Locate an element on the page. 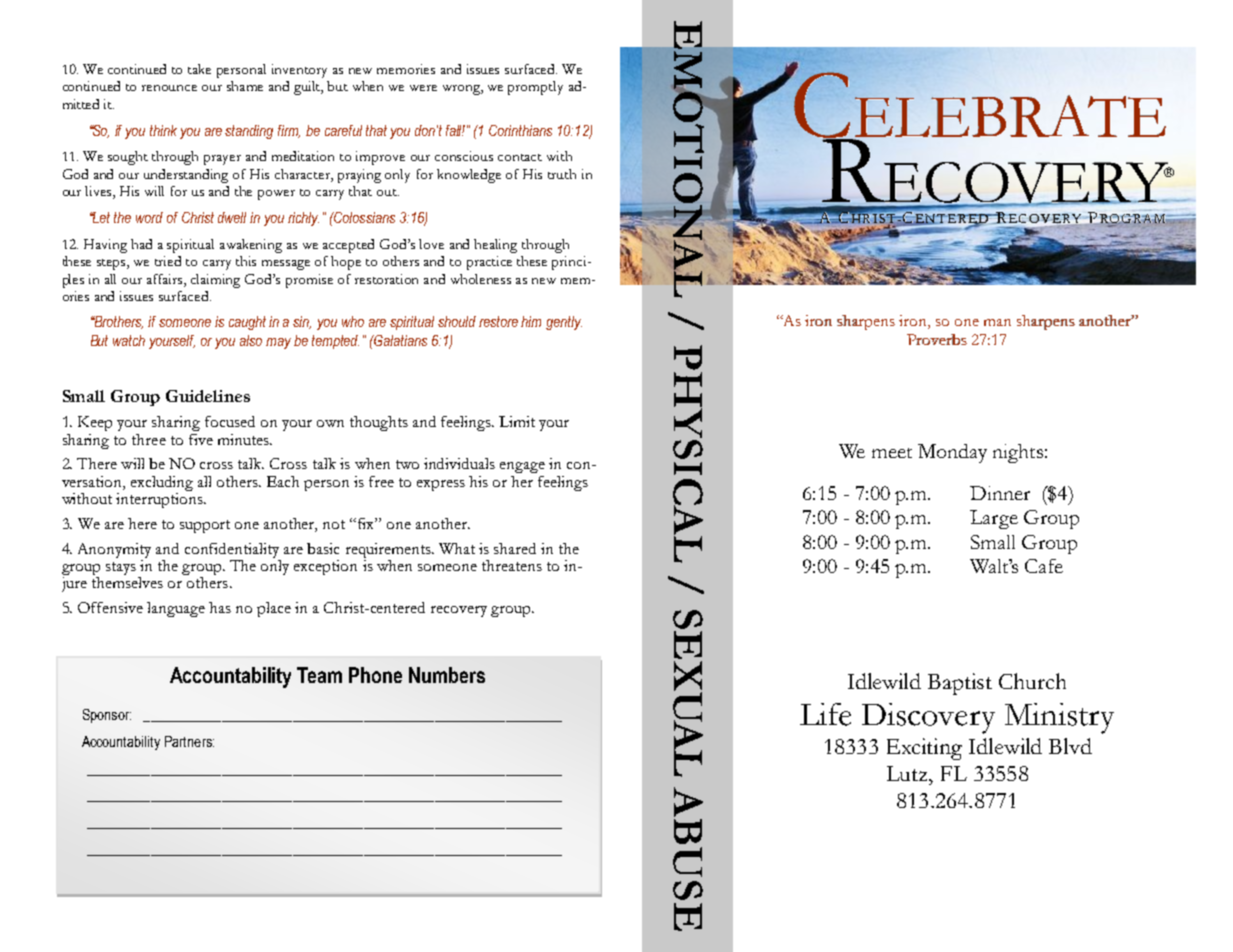 Image resolution: width=1233 pixels, height=952 pixels. Partners is located at coordinates (189, 741).
